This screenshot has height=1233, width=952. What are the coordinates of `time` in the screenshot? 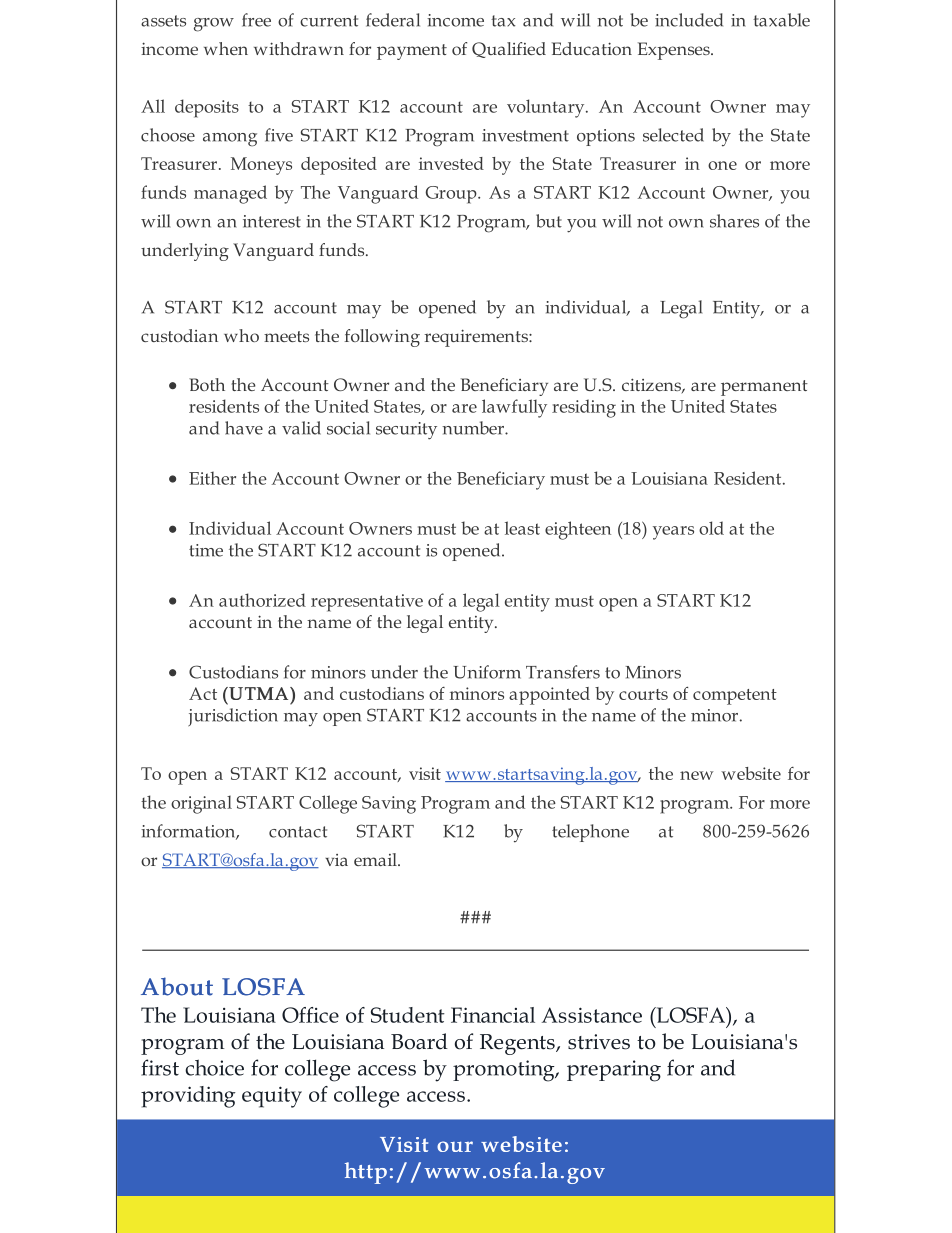 It's located at (206, 550).
